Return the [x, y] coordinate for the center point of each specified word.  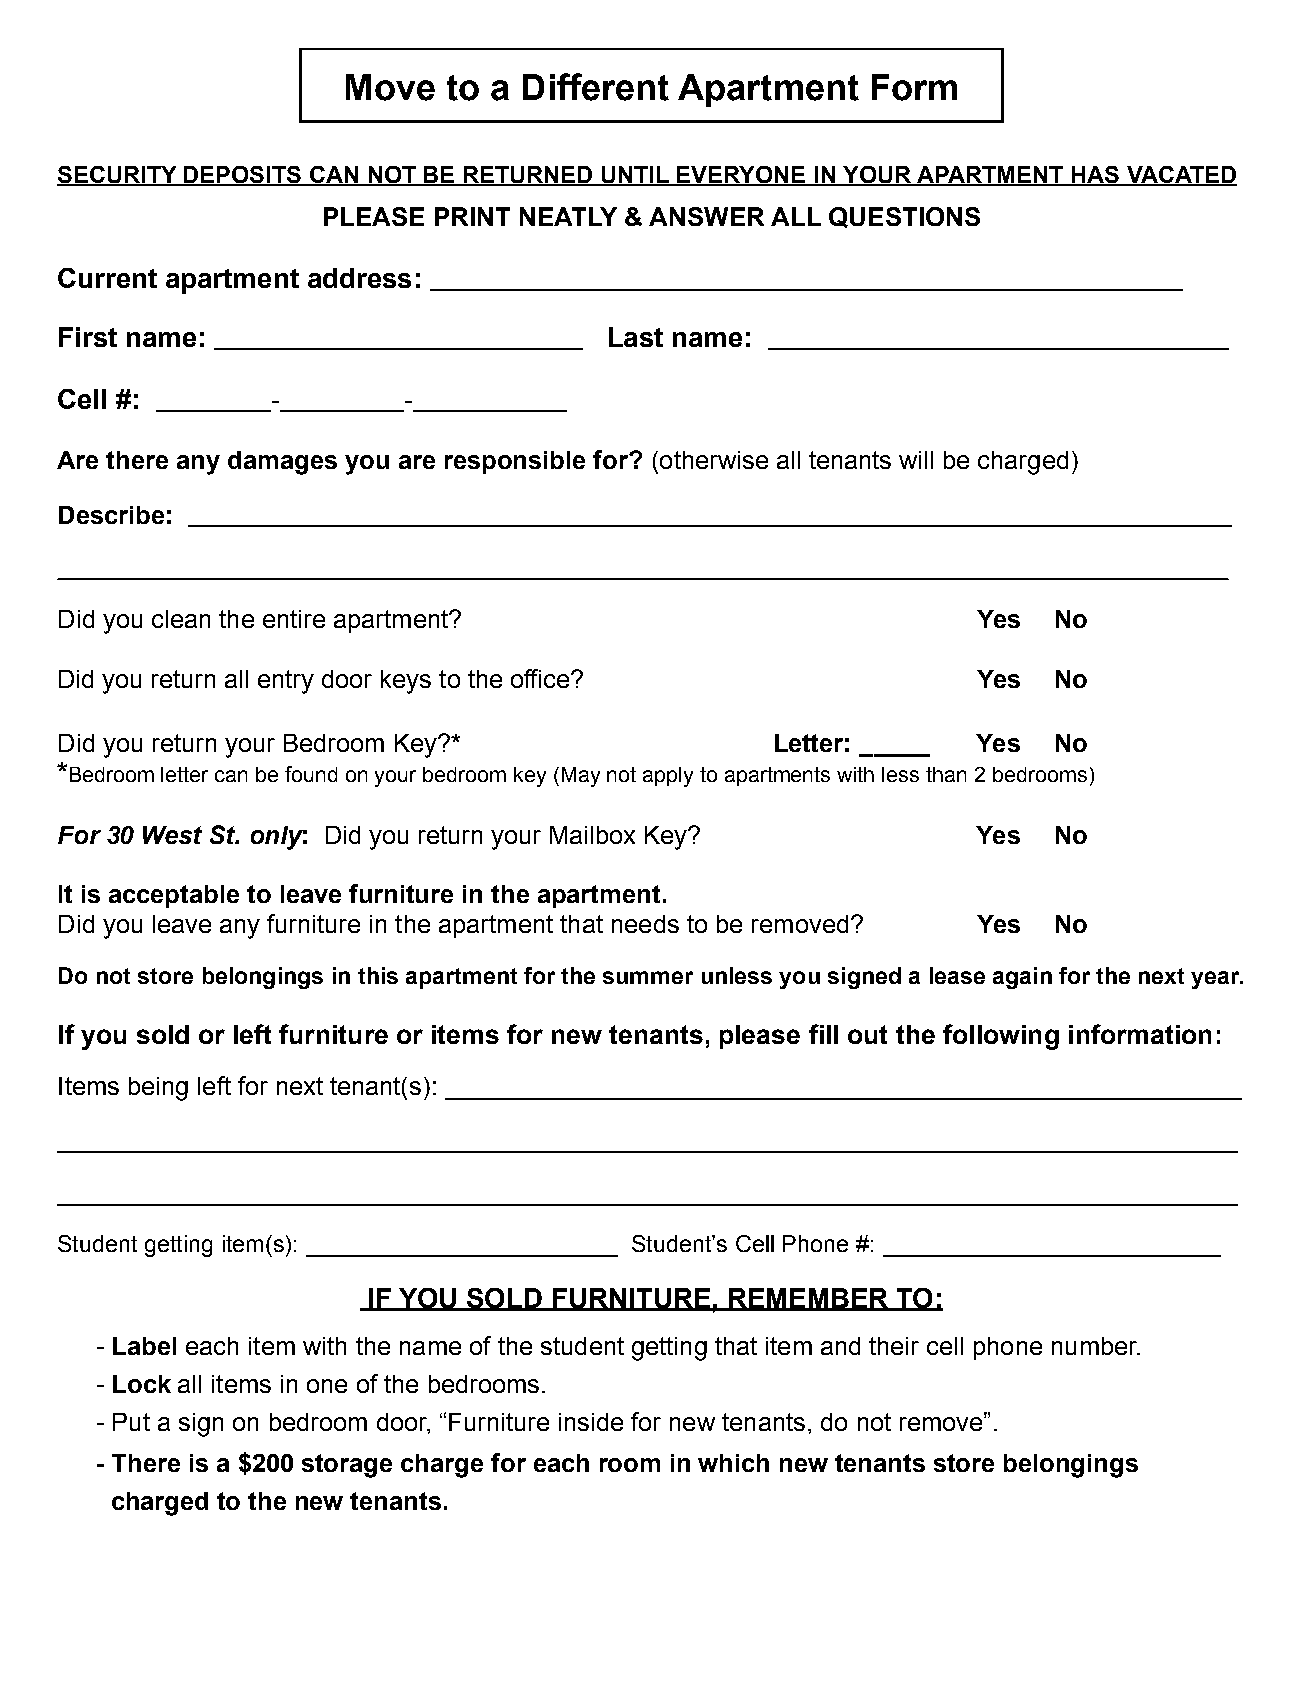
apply [668, 777]
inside [591, 1422]
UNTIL [636, 176]
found [311, 774]
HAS [1096, 176]
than [946, 774]
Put [131, 1422]
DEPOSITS [243, 176]
